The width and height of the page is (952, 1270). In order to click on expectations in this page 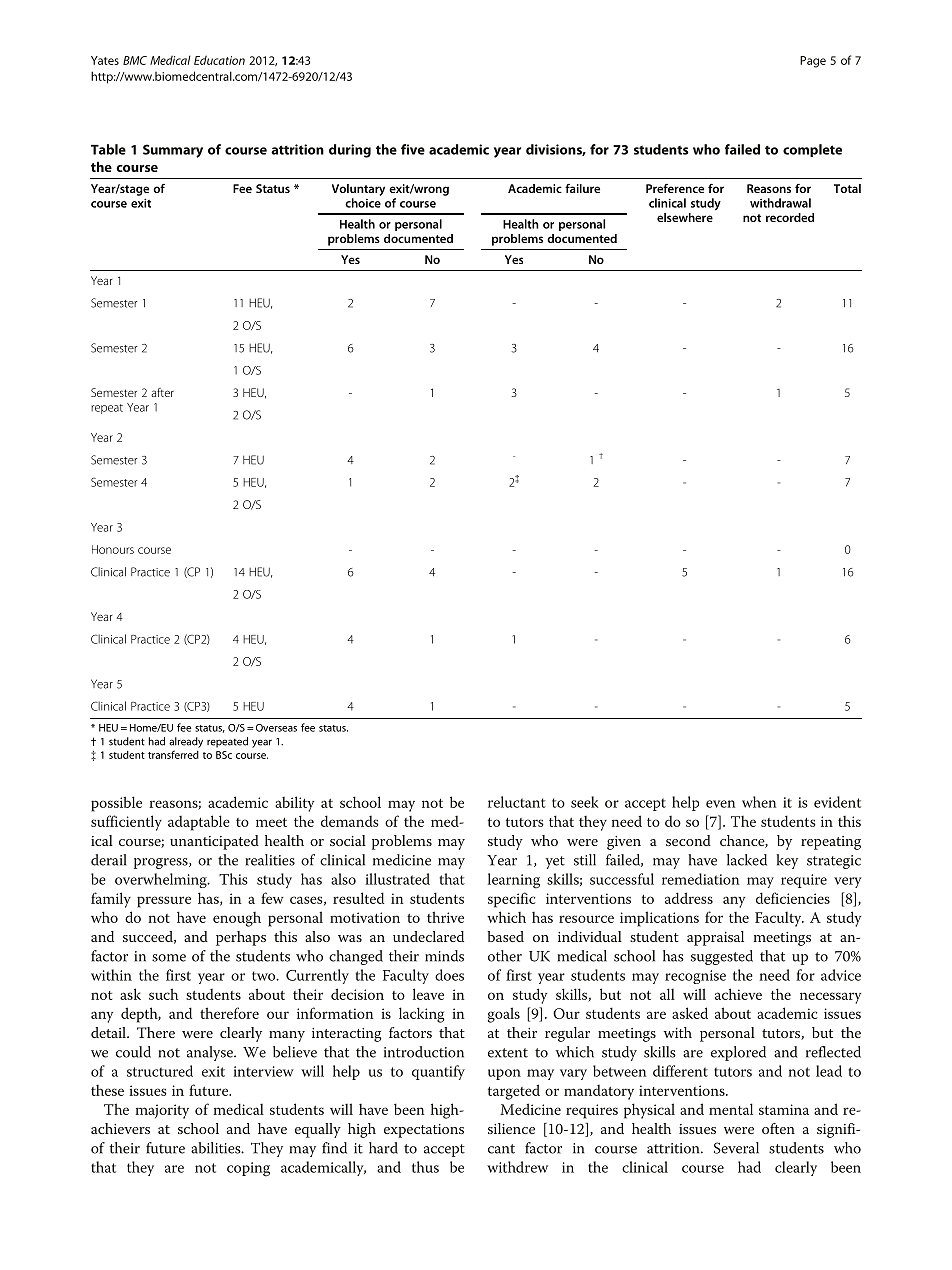, I will do `click(424, 1131)`.
